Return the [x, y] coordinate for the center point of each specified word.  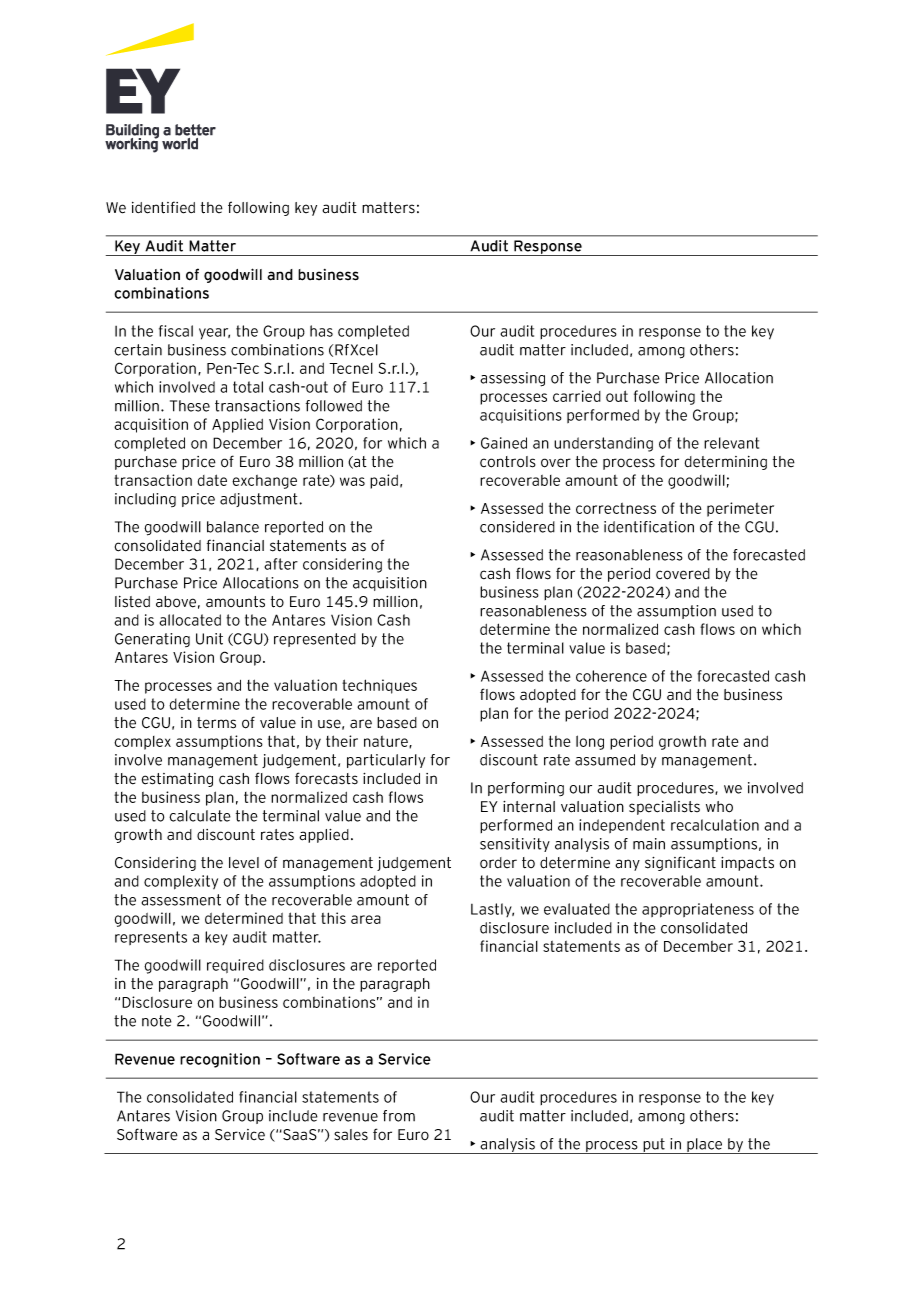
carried [577, 396]
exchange [264, 482]
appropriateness [698, 910]
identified [163, 207]
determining [726, 463]
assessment [181, 900]
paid [384, 481]
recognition [220, 1060]
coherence [611, 676]
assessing [512, 379]
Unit [209, 639]
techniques [379, 686]
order [498, 862]
